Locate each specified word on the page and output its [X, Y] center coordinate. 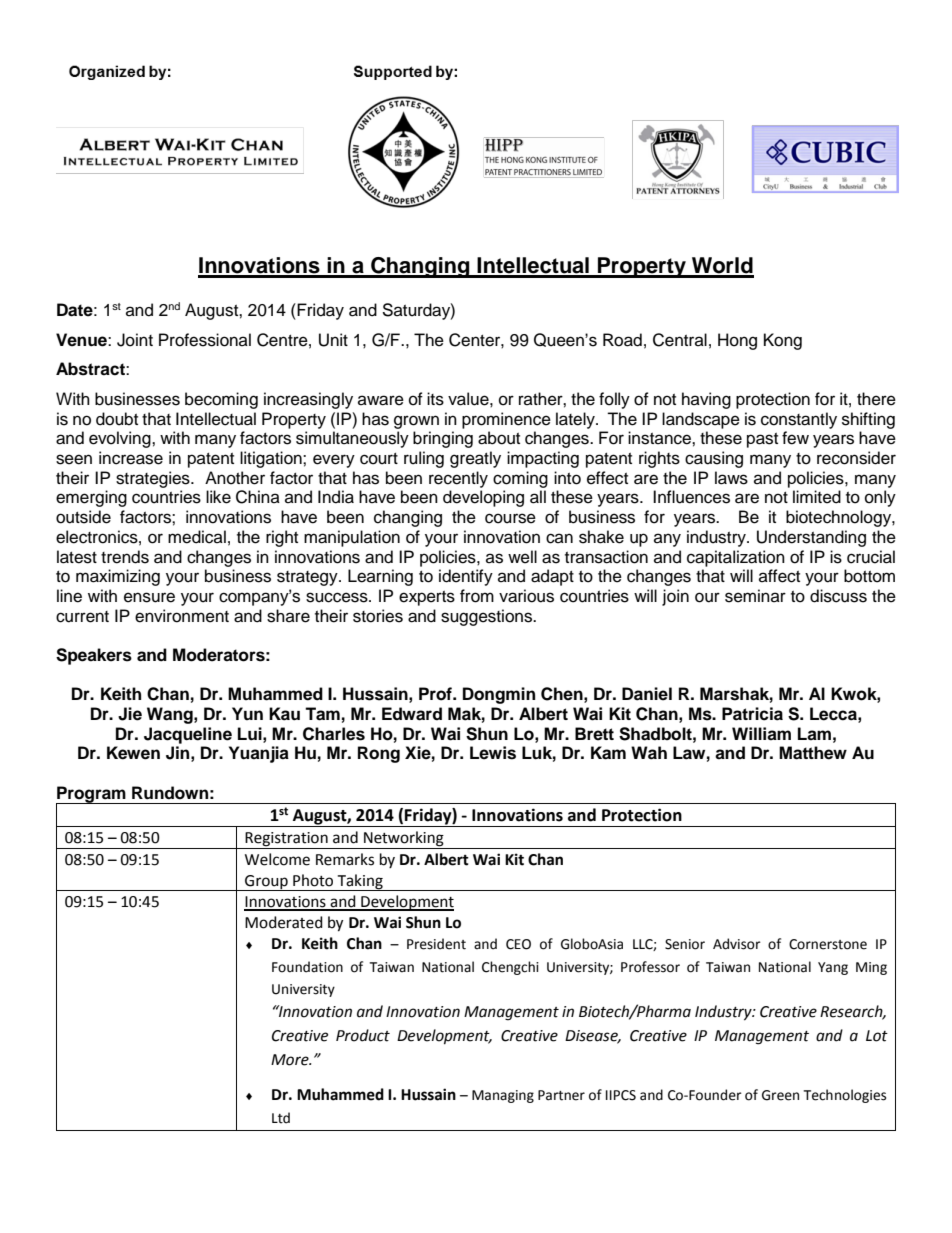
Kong [783, 341]
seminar [755, 596]
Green [780, 1095]
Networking [404, 840]
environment [182, 616]
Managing [503, 1096]
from [477, 596]
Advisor [737, 944]
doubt [117, 419]
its [435, 399]
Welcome [277, 859]
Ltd [281, 1118]
